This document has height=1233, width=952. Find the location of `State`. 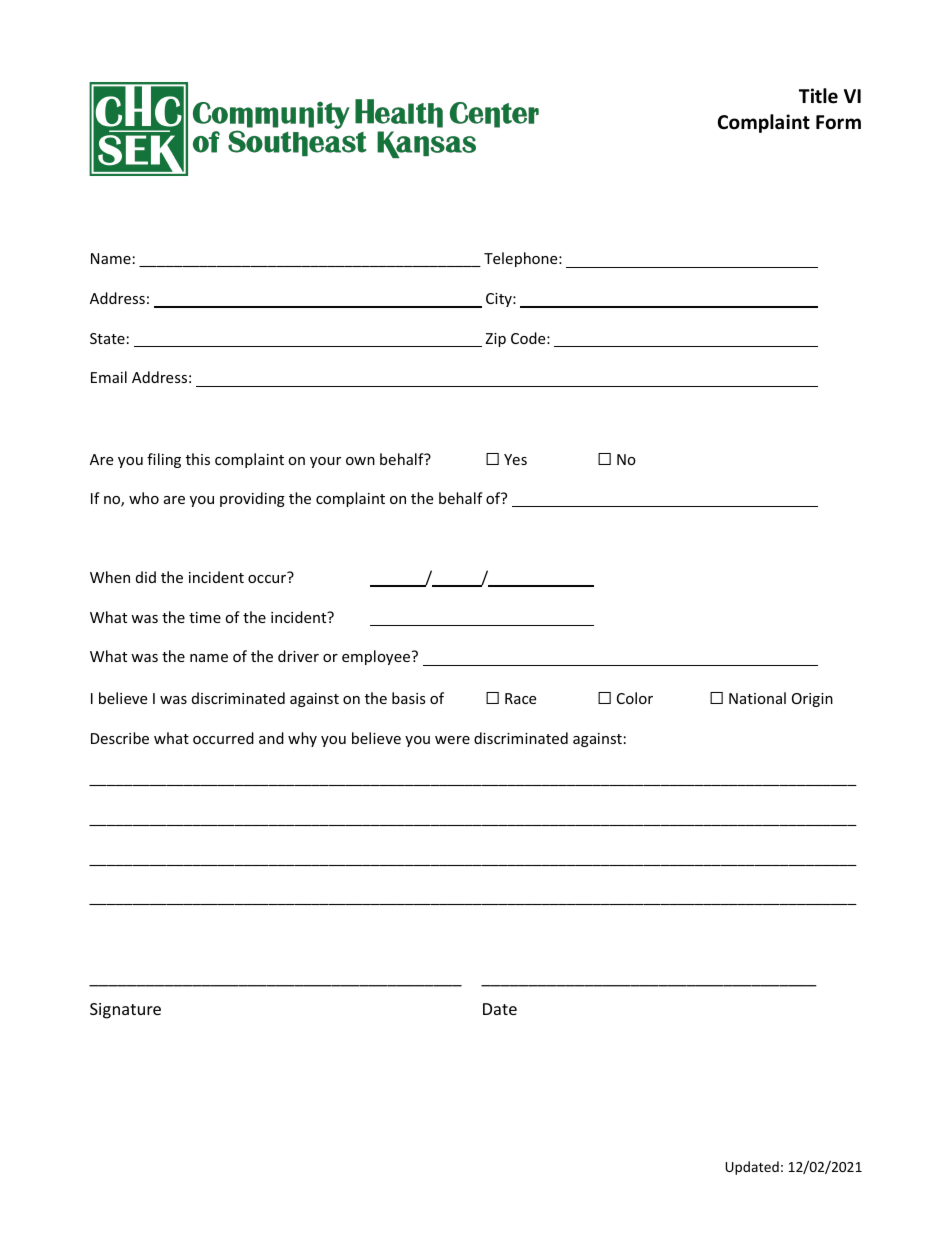

State is located at coordinates (107, 338).
